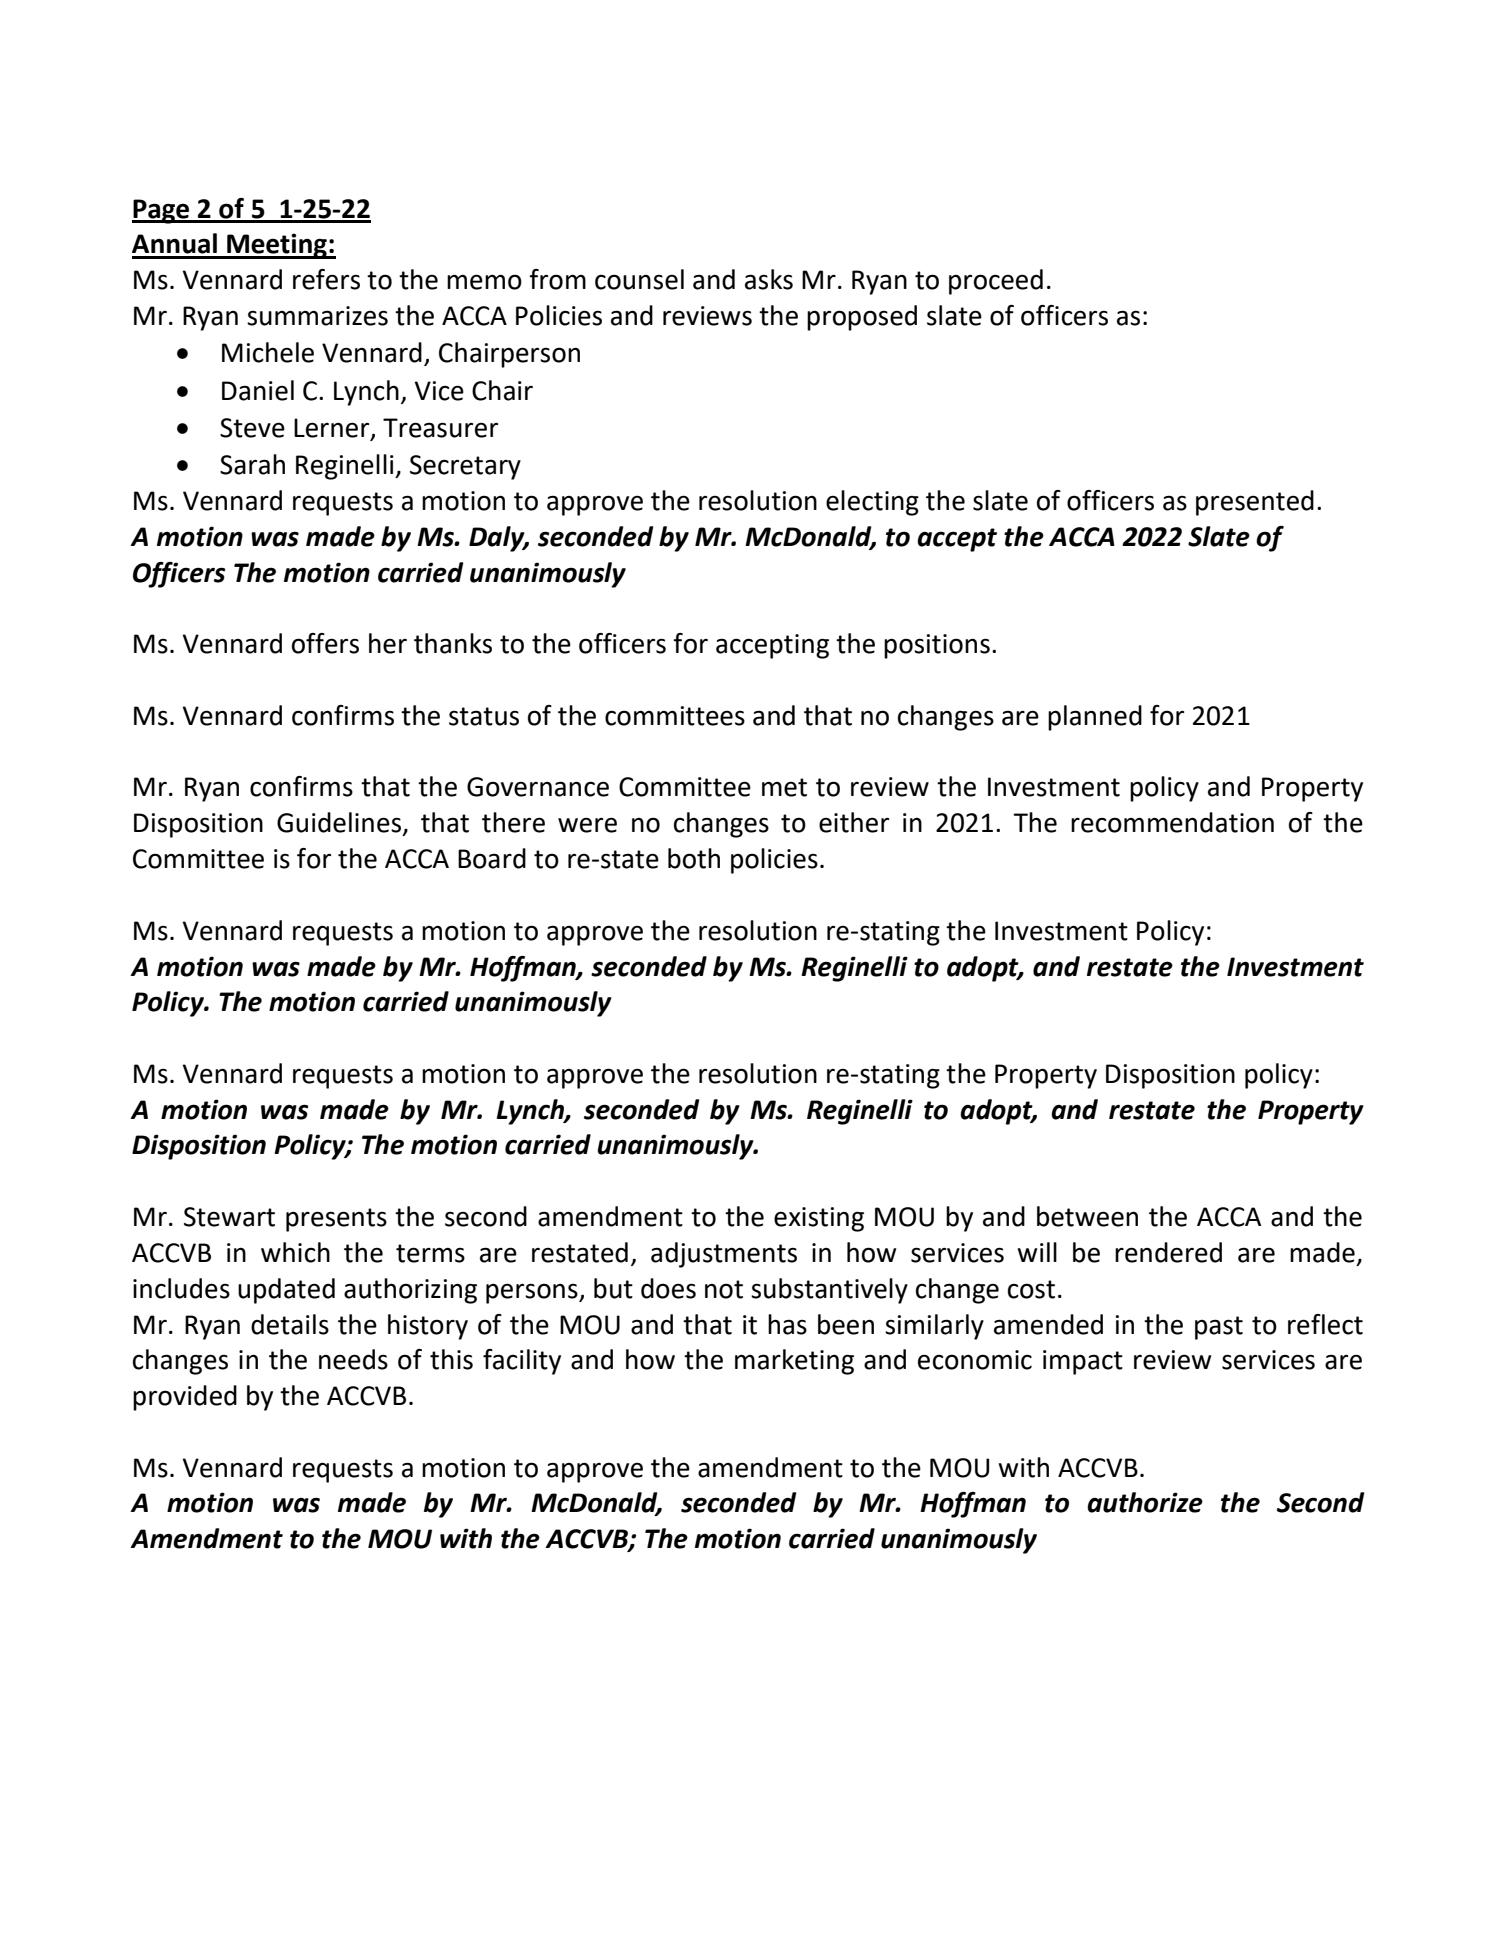 This page has width=1495, height=1935. What do you see at coordinates (1095, 718) in the page?
I see `planned` at bounding box center [1095, 718].
